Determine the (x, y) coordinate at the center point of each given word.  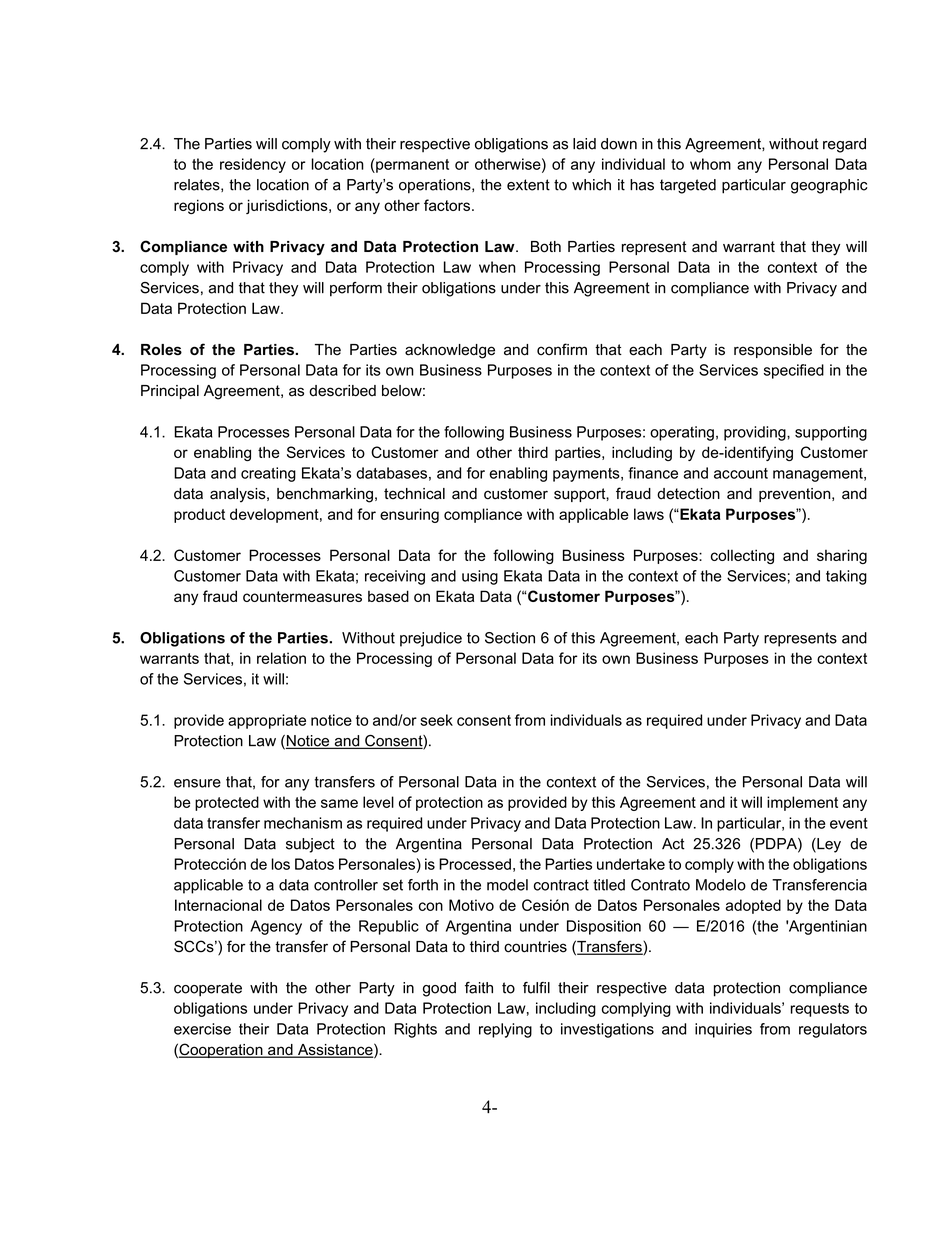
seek (436, 720)
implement (802, 803)
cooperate (208, 989)
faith (479, 988)
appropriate (267, 721)
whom (710, 164)
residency (253, 165)
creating (268, 474)
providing (756, 433)
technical (414, 494)
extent (528, 185)
